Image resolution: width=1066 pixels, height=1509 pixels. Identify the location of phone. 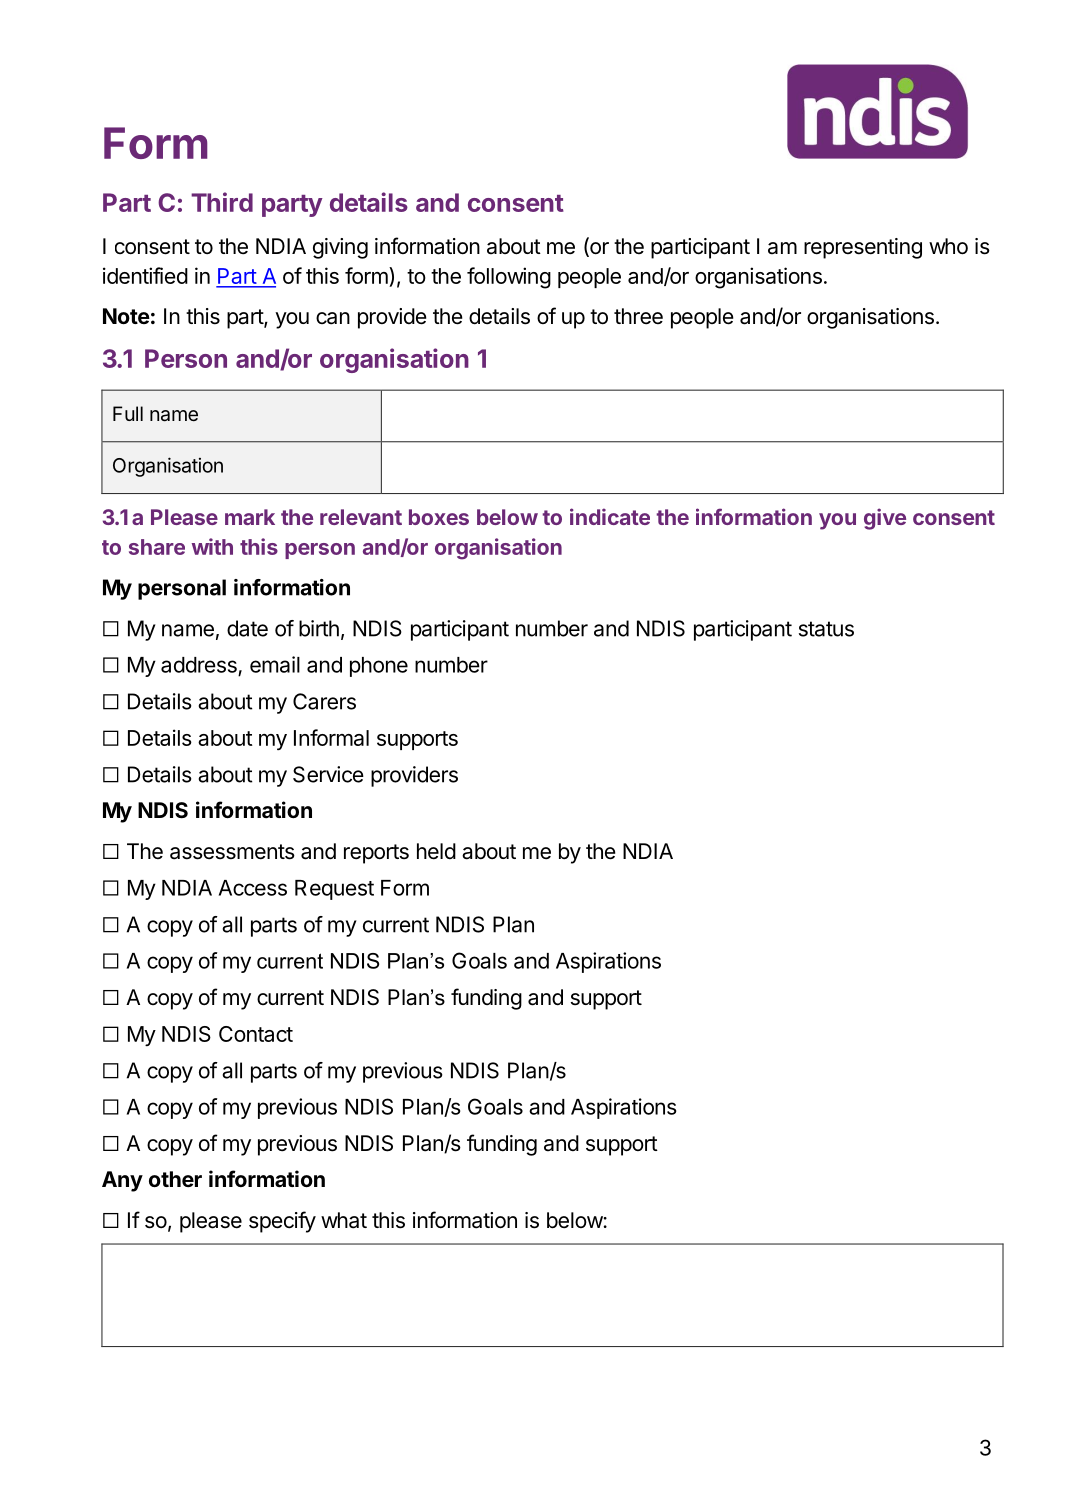
(379, 667).
